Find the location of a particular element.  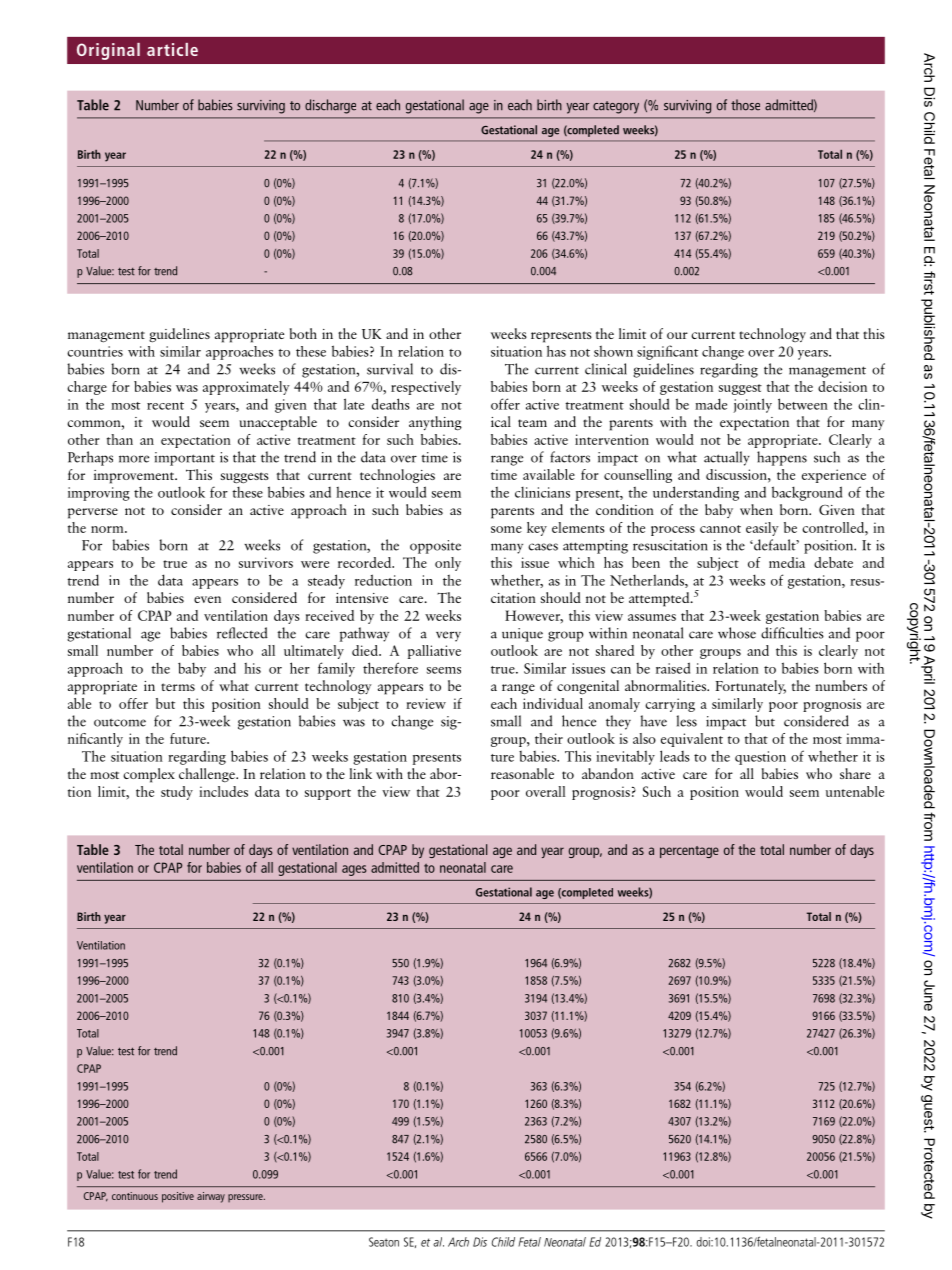

category is located at coordinates (616, 107).
